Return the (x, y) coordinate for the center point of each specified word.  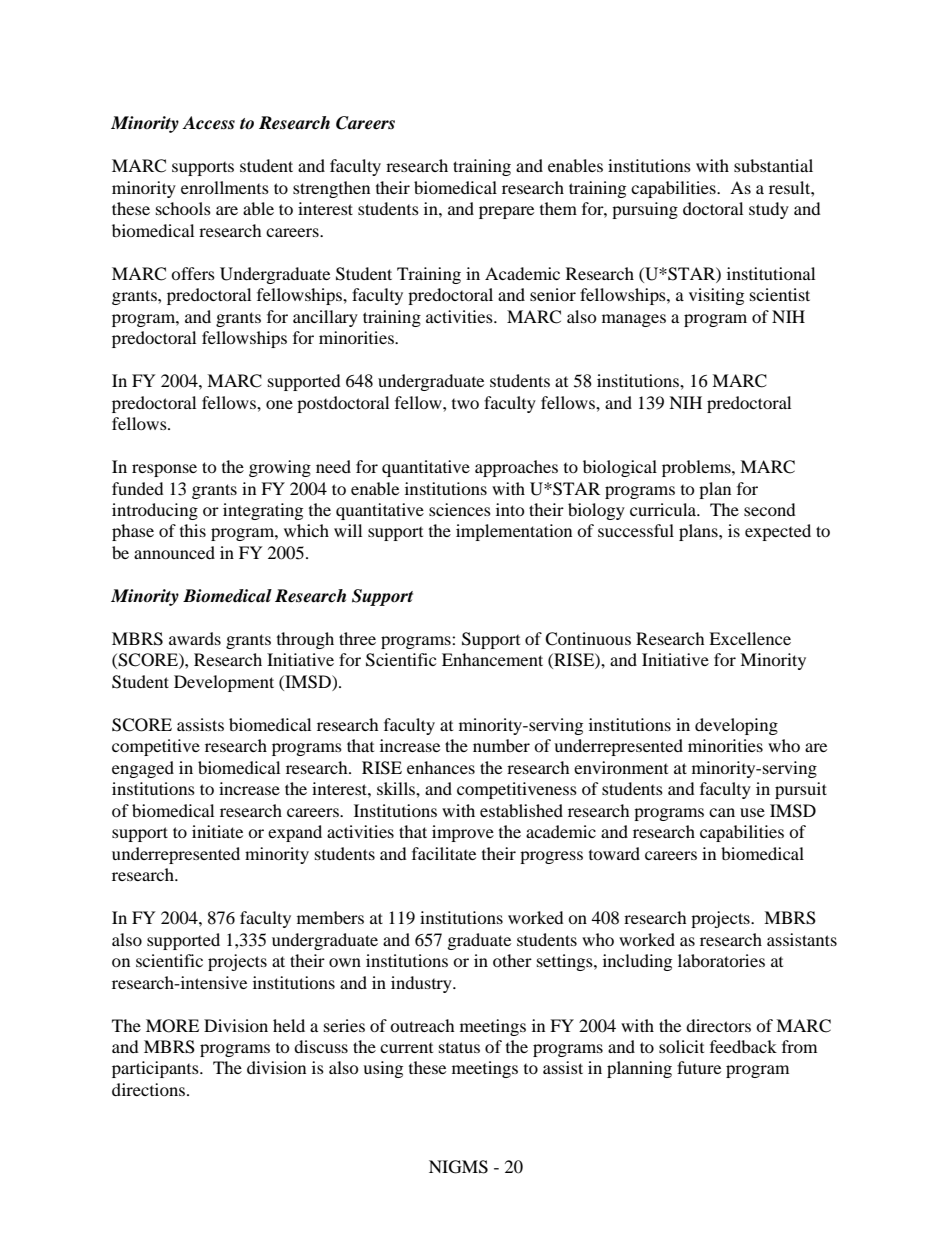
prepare (506, 212)
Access (208, 123)
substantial (773, 165)
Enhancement (492, 659)
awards (195, 638)
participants (156, 1069)
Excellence (750, 638)
